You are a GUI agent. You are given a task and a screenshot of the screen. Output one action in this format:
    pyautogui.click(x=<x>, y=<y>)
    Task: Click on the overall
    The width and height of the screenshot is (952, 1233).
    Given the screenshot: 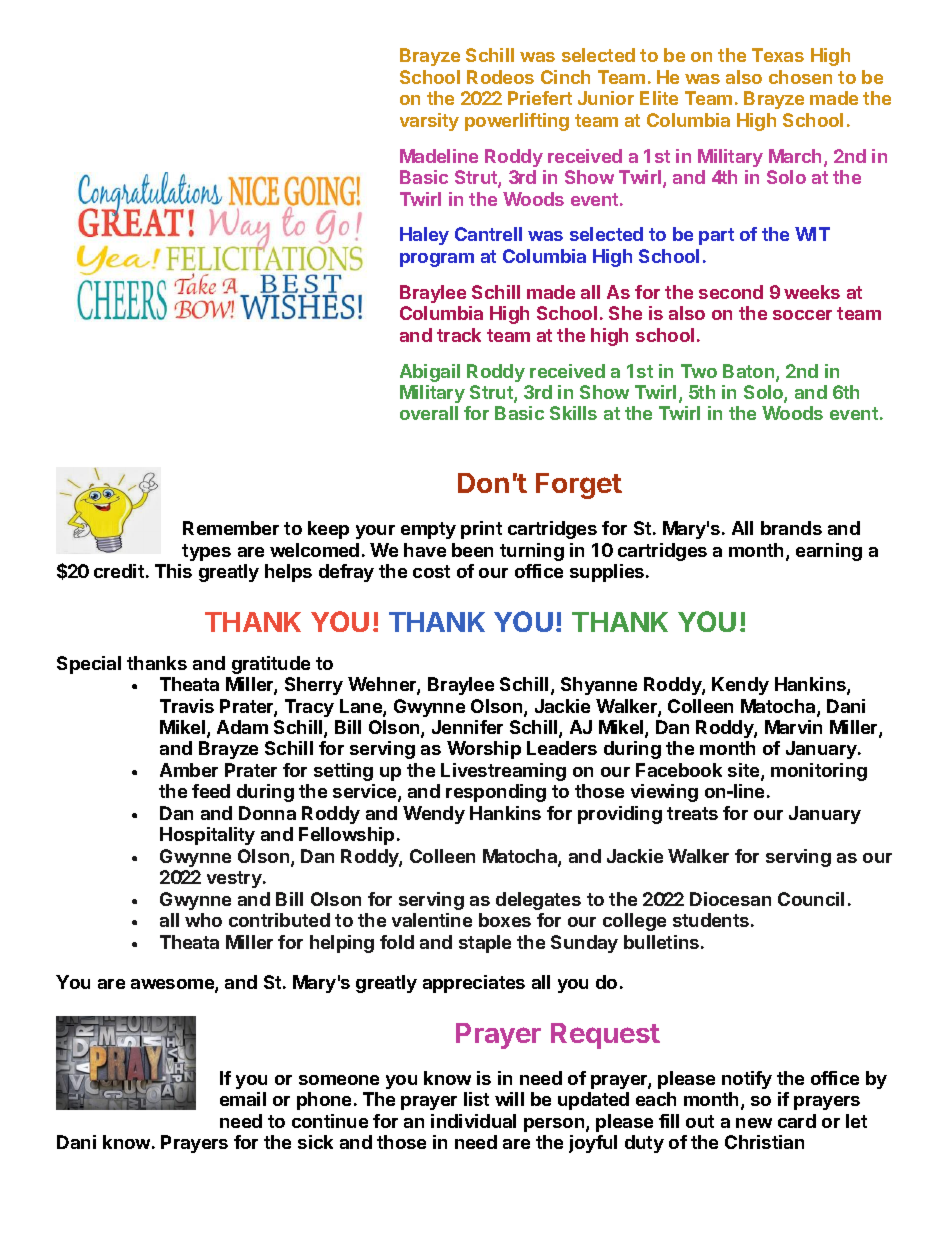 What is the action you would take?
    pyautogui.click(x=429, y=413)
